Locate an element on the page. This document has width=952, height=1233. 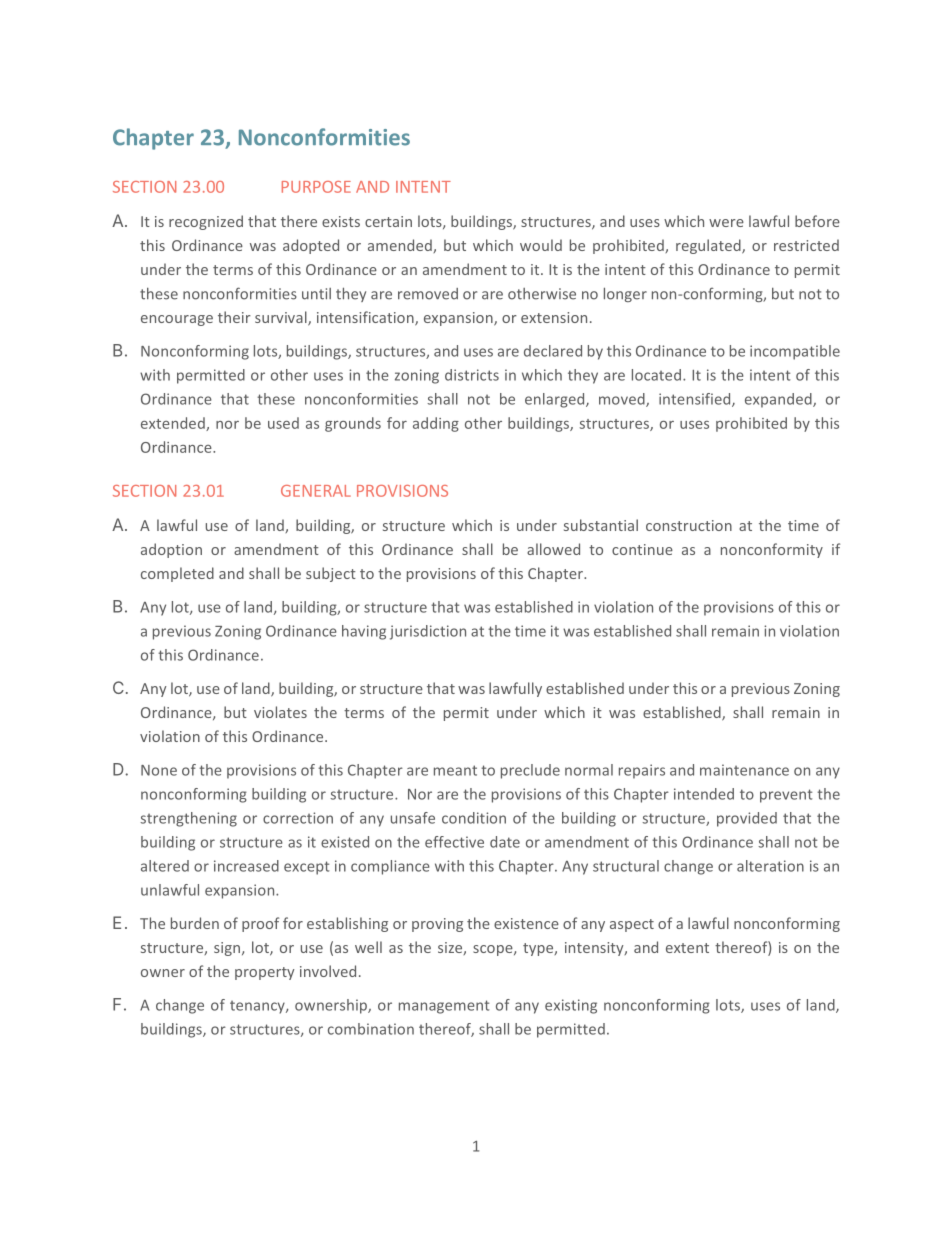
property is located at coordinates (264, 973).
